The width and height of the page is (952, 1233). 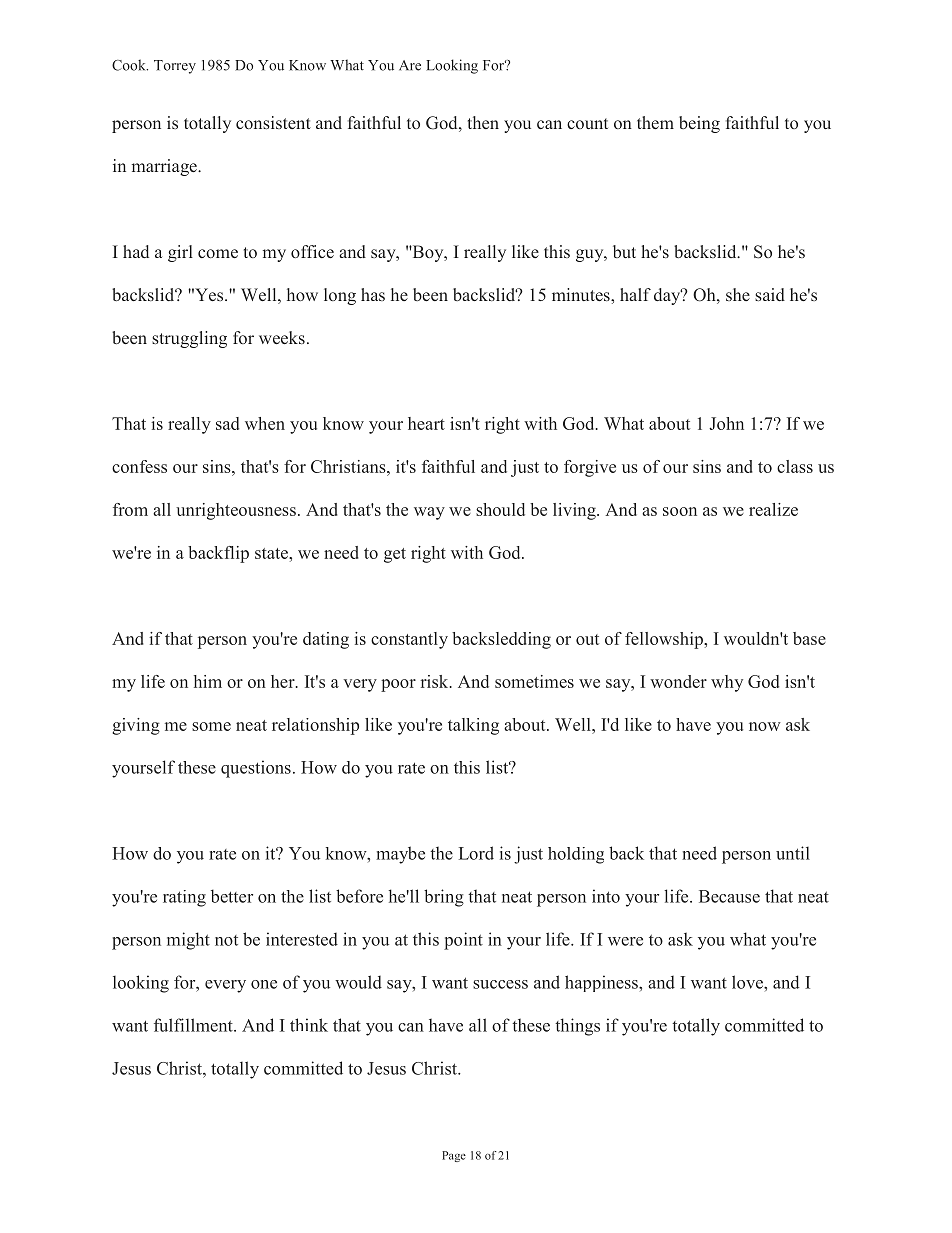 I want to click on constantly, so click(x=409, y=640).
